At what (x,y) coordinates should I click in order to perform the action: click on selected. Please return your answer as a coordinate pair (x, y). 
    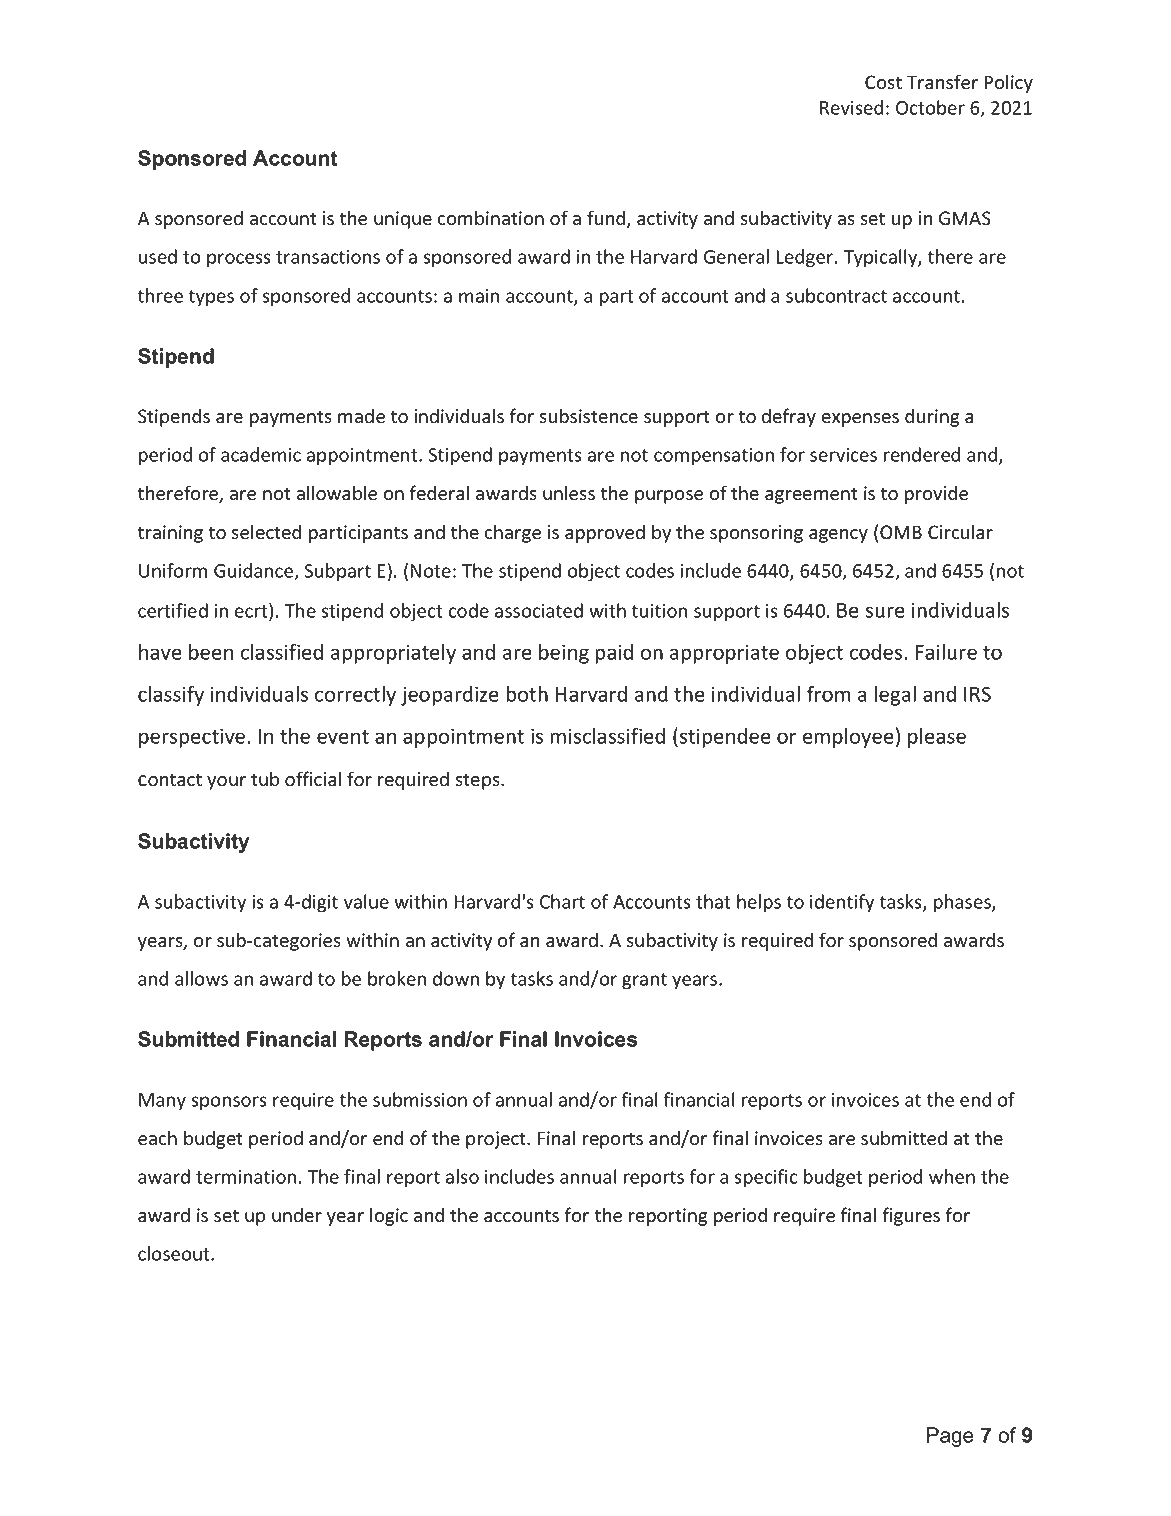
    Looking at the image, I should click on (266, 532).
